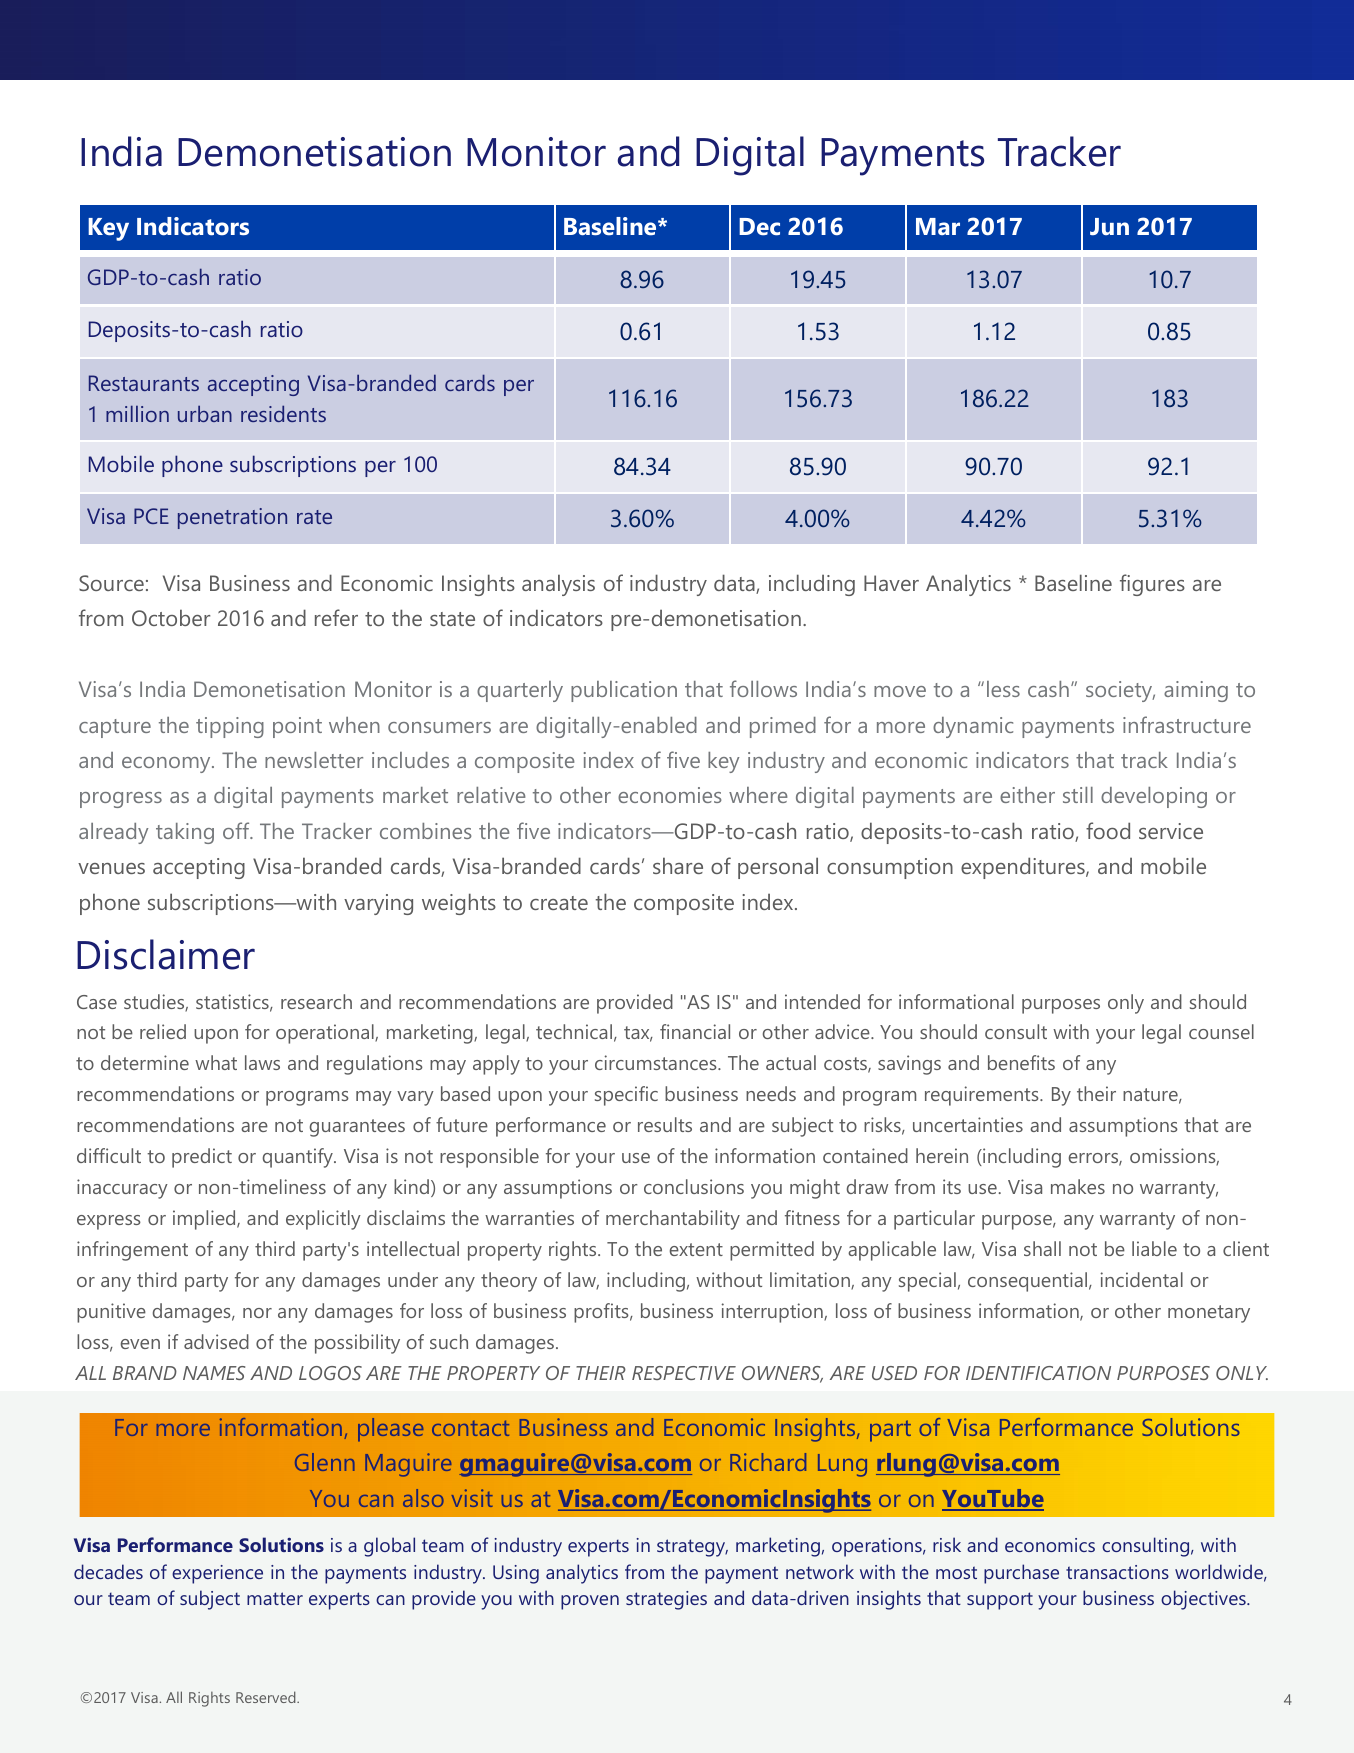 This screenshot has height=1753, width=1354. Describe the element at coordinates (1152, 585) in the screenshot. I see `figures` at that location.
